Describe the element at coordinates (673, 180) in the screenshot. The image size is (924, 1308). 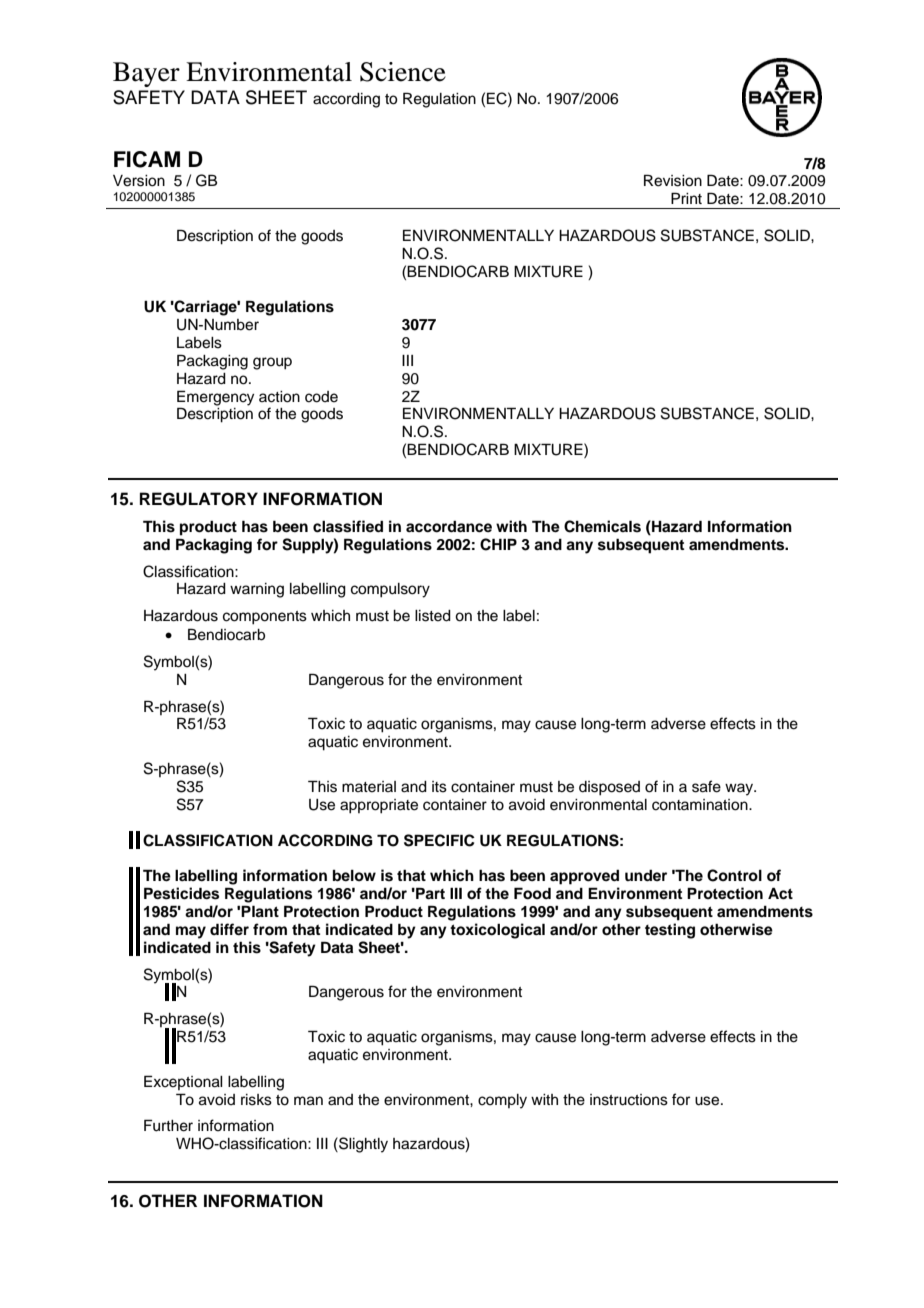
I see `Revision` at that location.
